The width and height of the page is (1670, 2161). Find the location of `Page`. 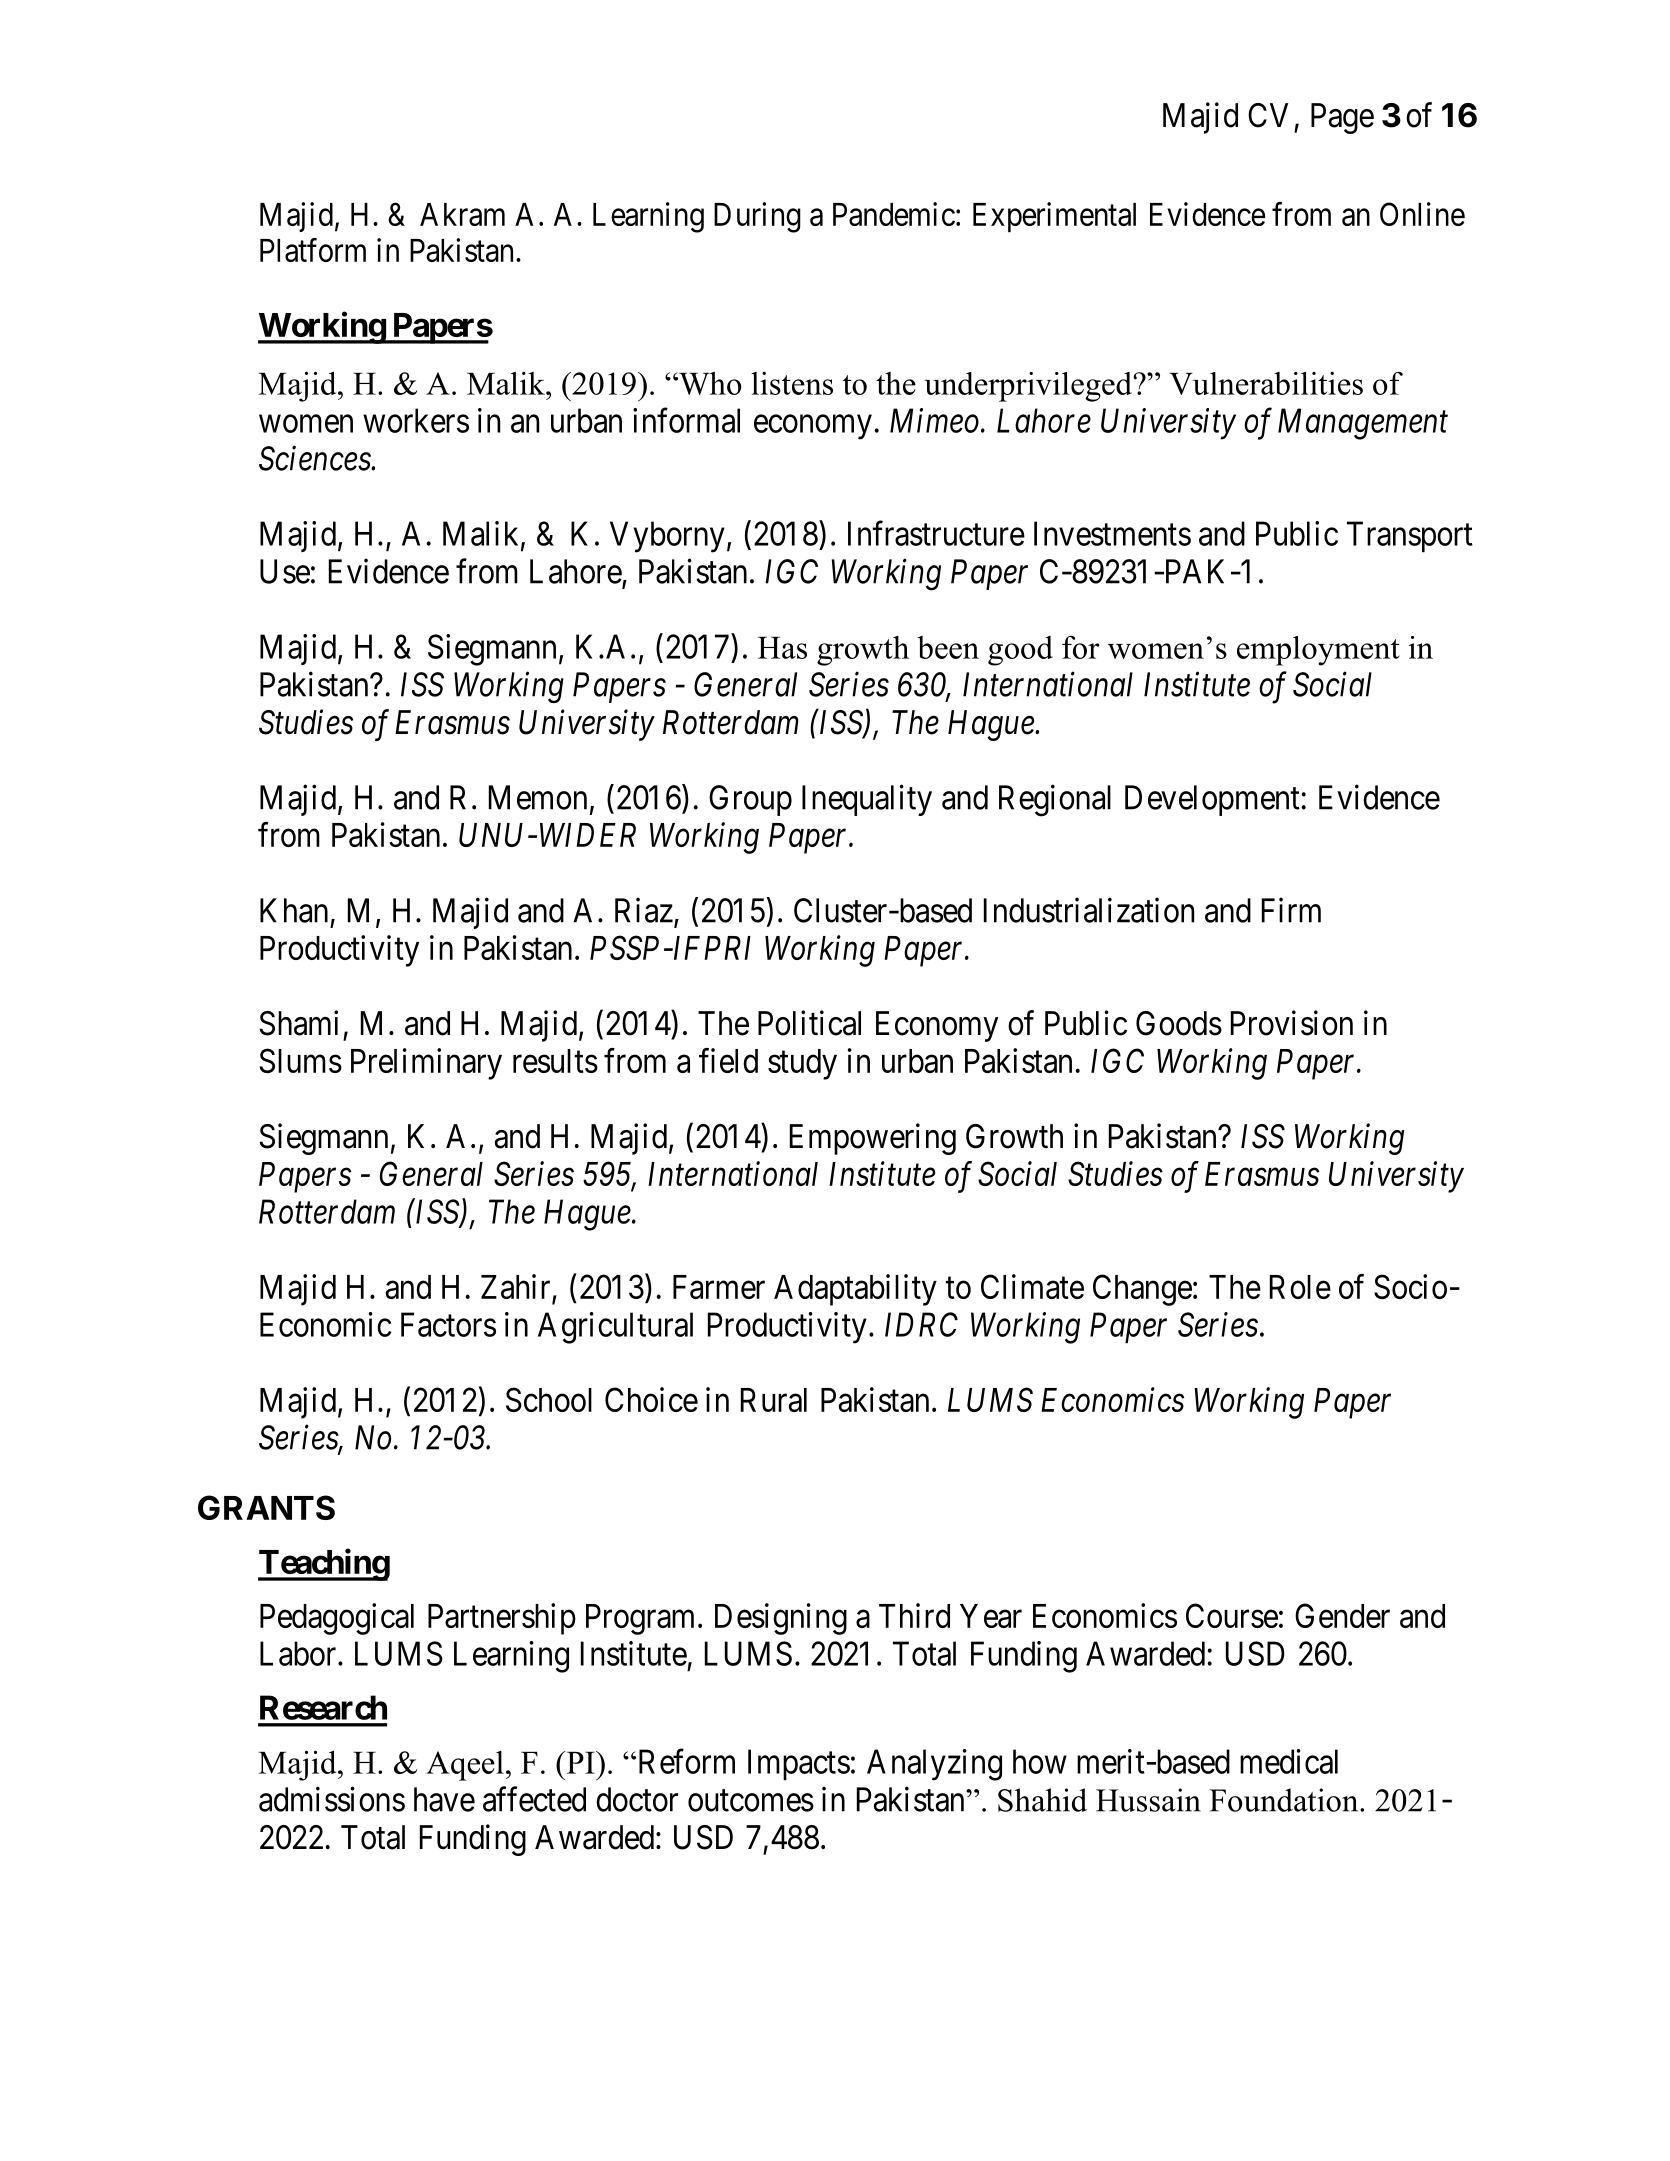

Page is located at coordinates (1342, 118).
